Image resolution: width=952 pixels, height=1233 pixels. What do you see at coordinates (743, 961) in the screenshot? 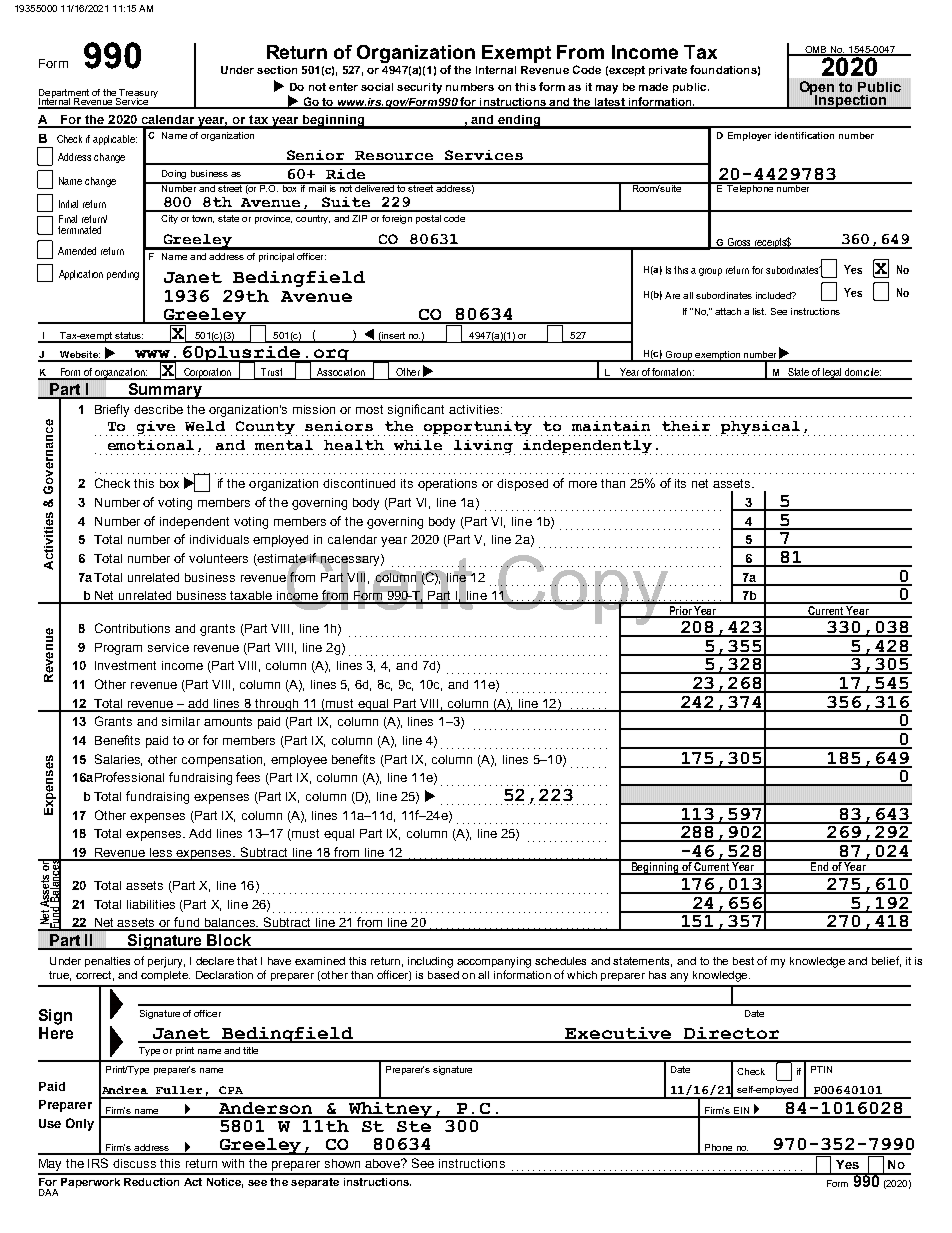
I see `best` at bounding box center [743, 961].
